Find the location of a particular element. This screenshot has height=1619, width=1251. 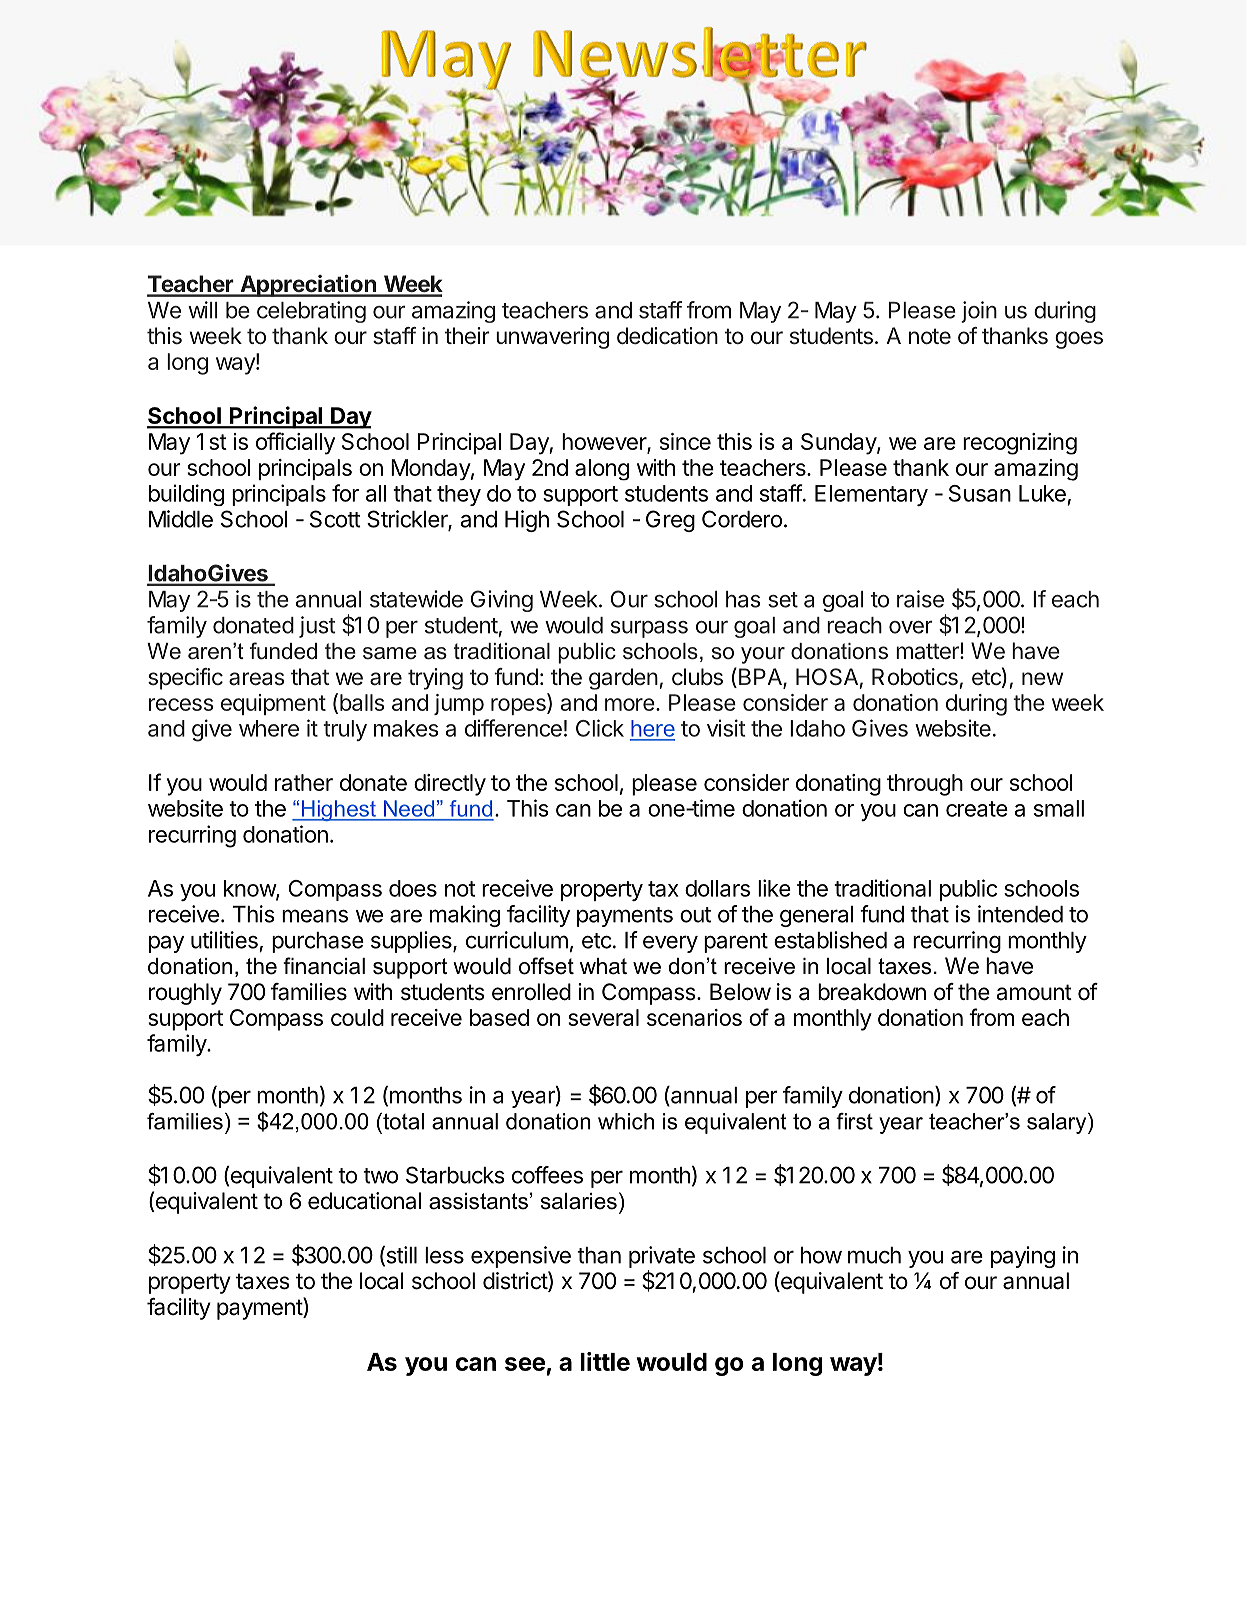

less is located at coordinates (444, 1255).
